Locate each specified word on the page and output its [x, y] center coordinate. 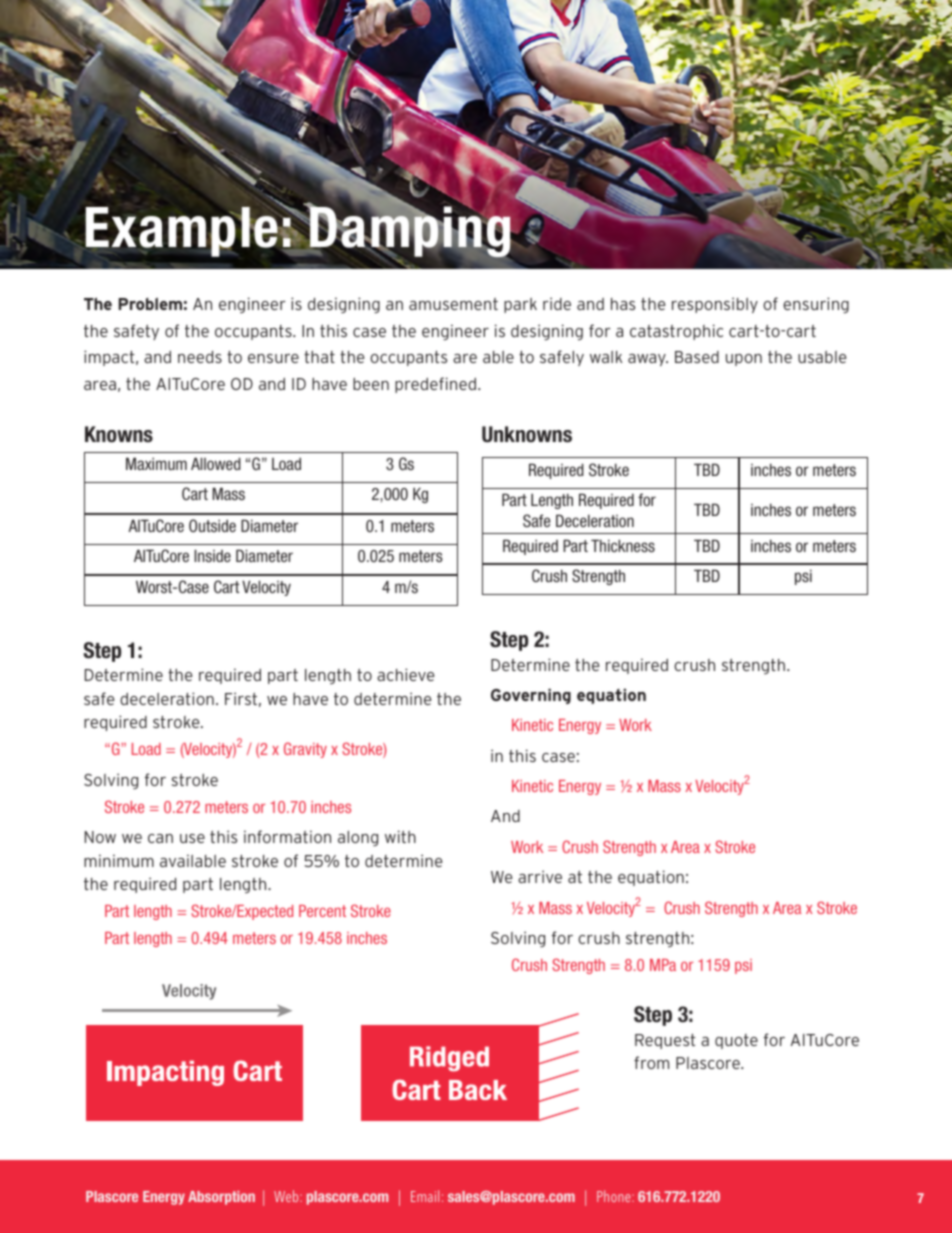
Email [425, 1196]
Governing [531, 696]
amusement [453, 304]
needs [200, 357]
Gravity [305, 750]
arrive [540, 876]
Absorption [221, 1198]
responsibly [715, 305]
